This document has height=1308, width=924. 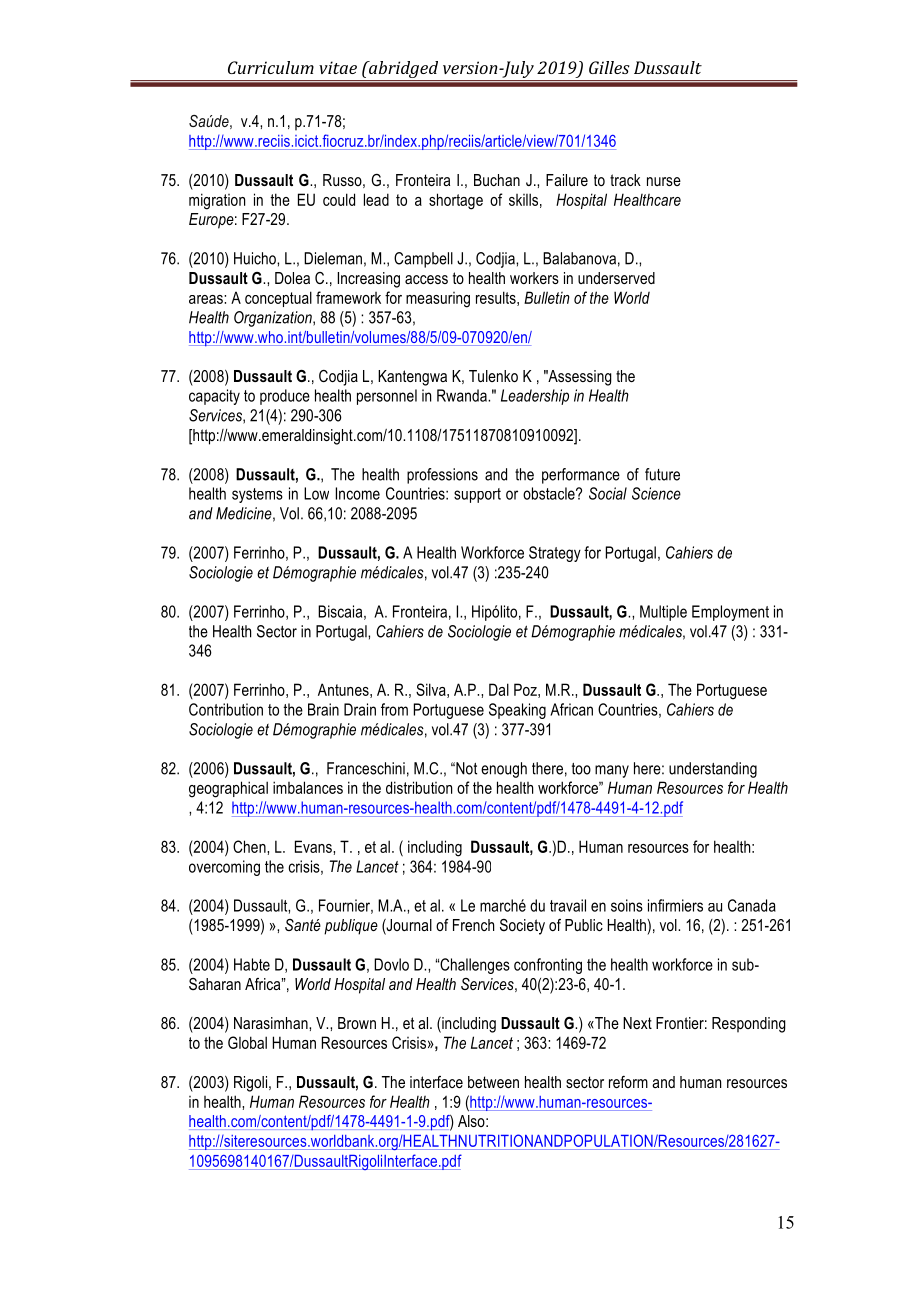 I want to click on between, so click(x=493, y=1082).
